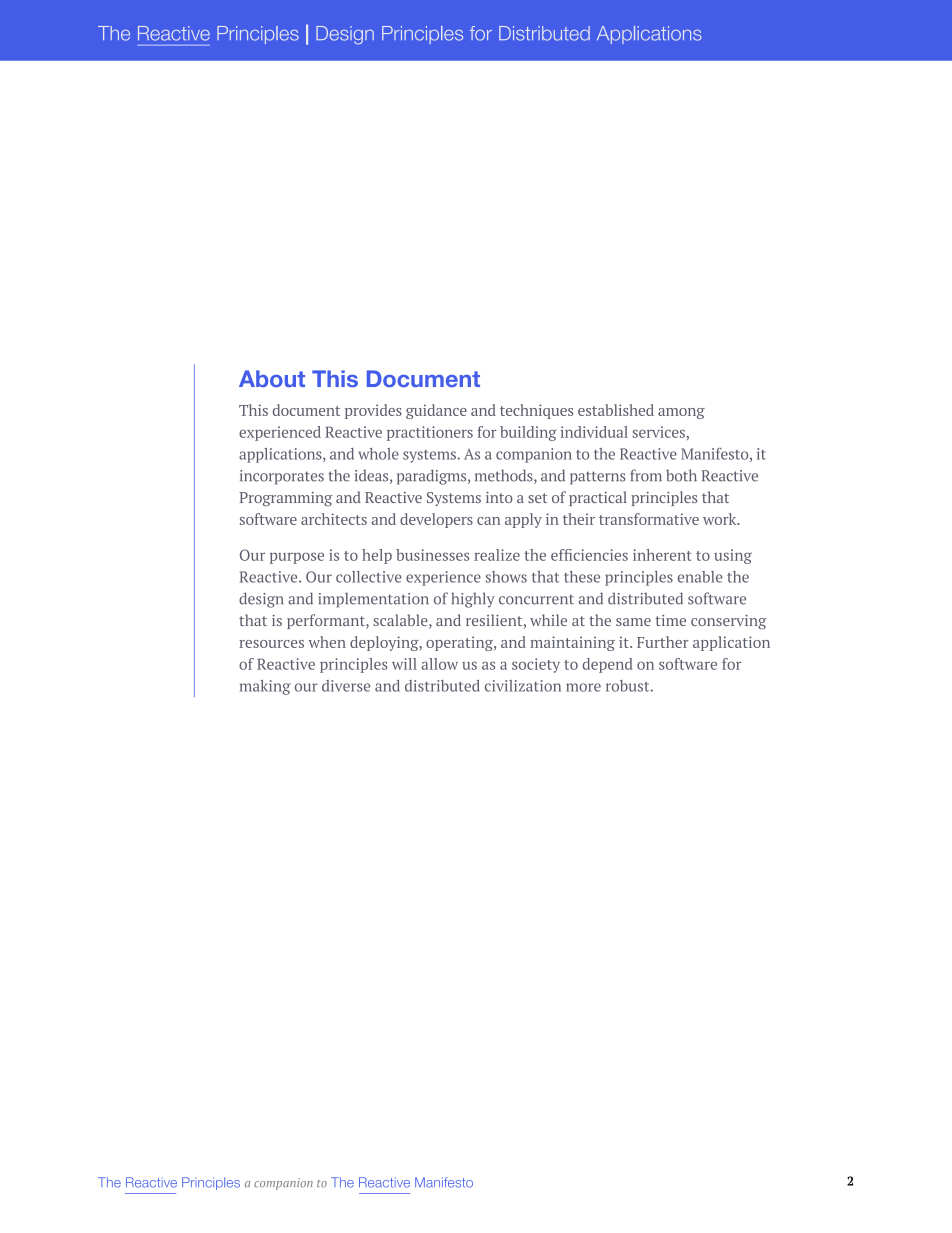 Image resolution: width=952 pixels, height=1233 pixels. Describe the element at coordinates (536, 411) in the page. I see `techniques` at that location.
